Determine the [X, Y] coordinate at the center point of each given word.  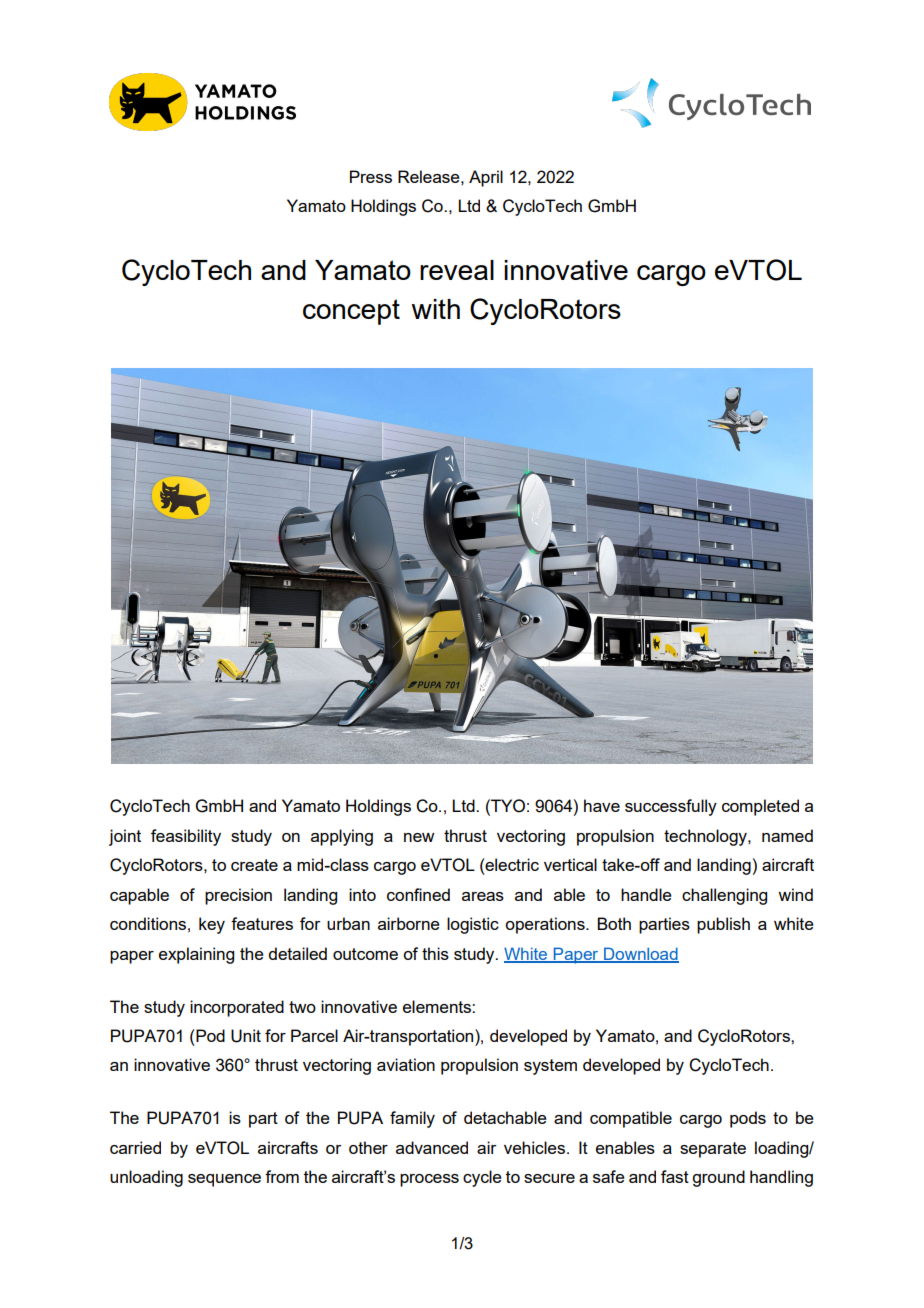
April [486, 178]
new [419, 837]
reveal [457, 270]
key [212, 925]
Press [371, 176]
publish [723, 925]
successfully [671, 807]
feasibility [186, 837]
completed [760, 807]
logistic [473, 925]
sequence [224, 1180]
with [435, 309]
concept [351, 312]
